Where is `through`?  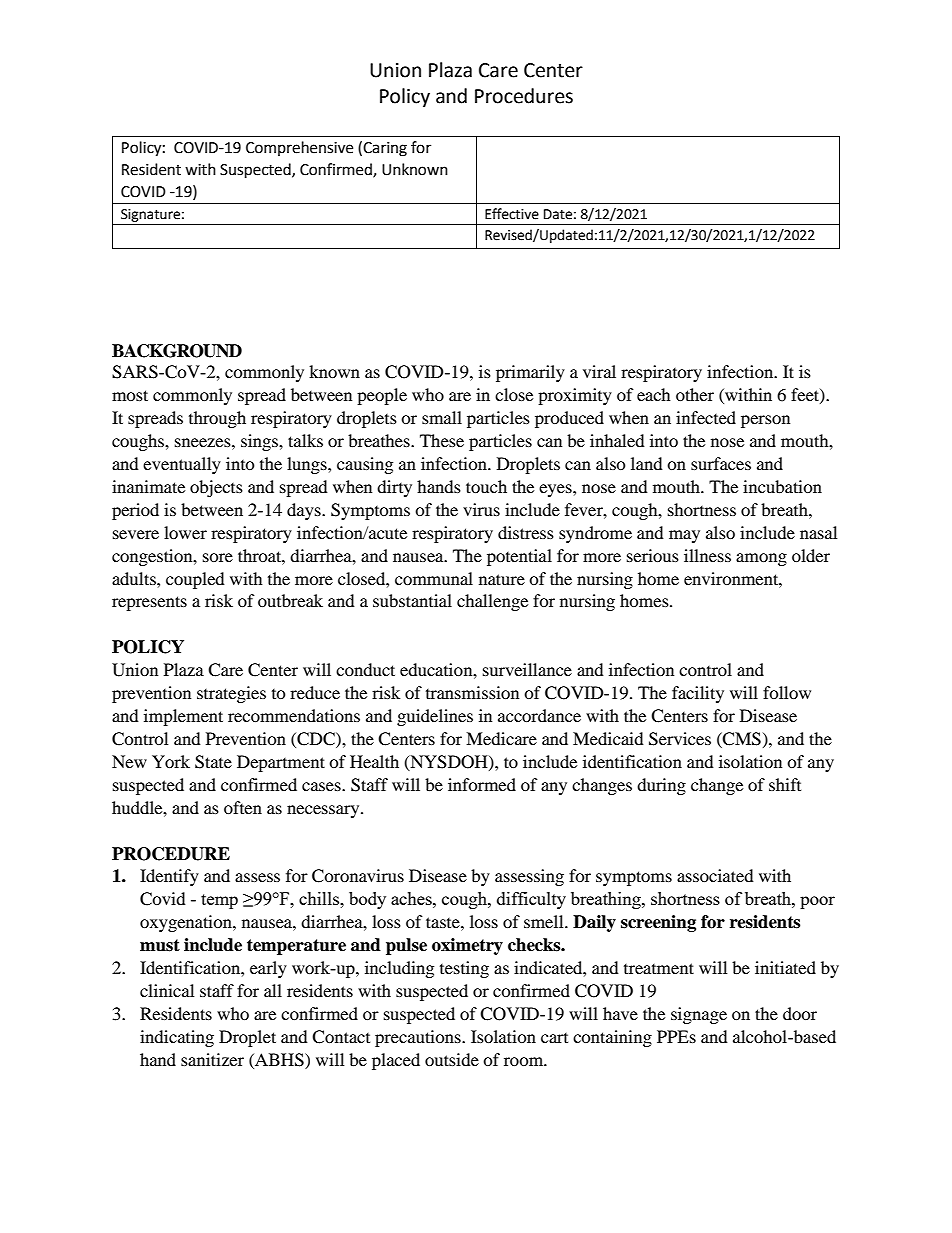 through is located at coordinates (217, 419).
